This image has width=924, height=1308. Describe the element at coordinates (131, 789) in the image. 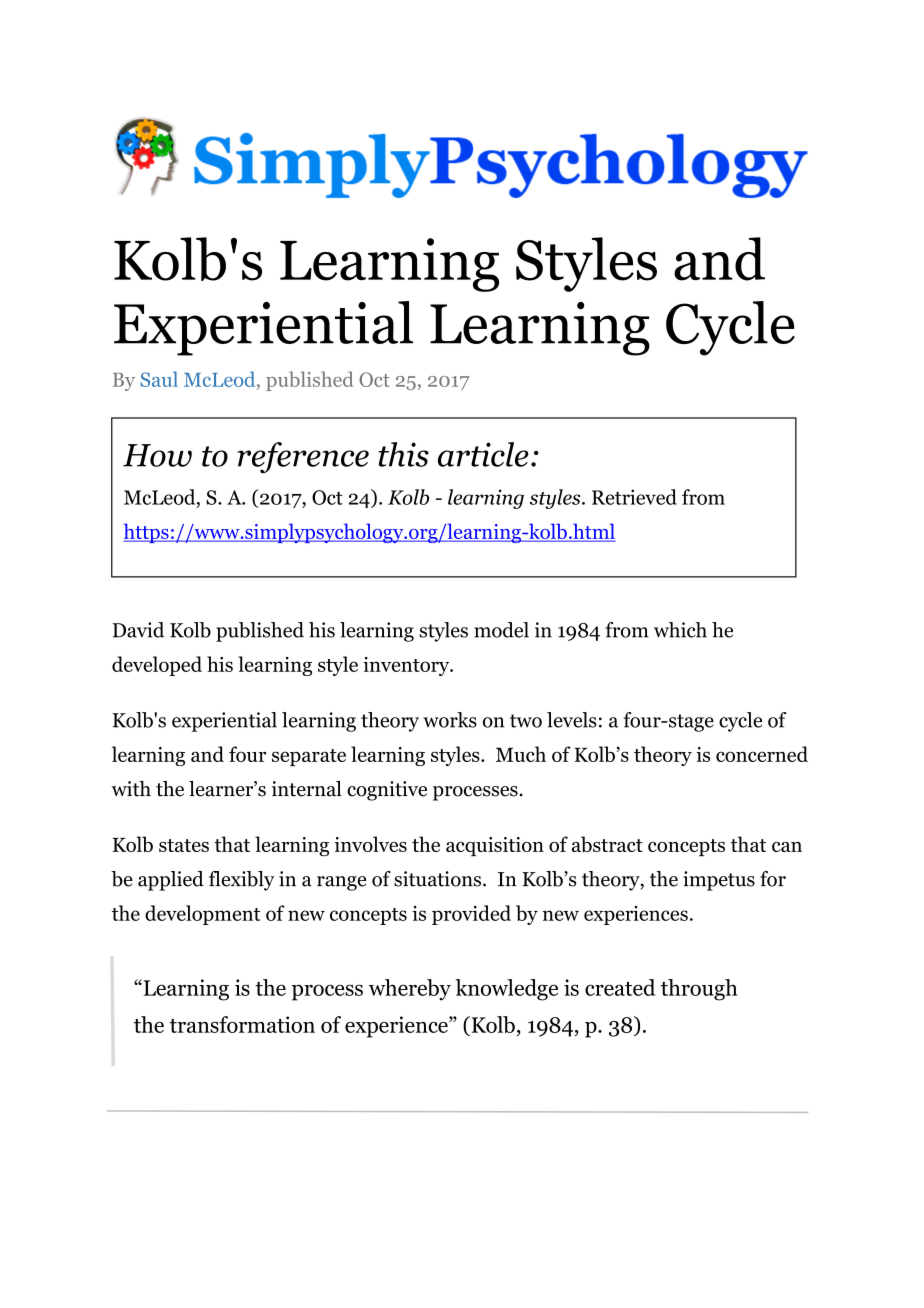

I see `with` at that location.
